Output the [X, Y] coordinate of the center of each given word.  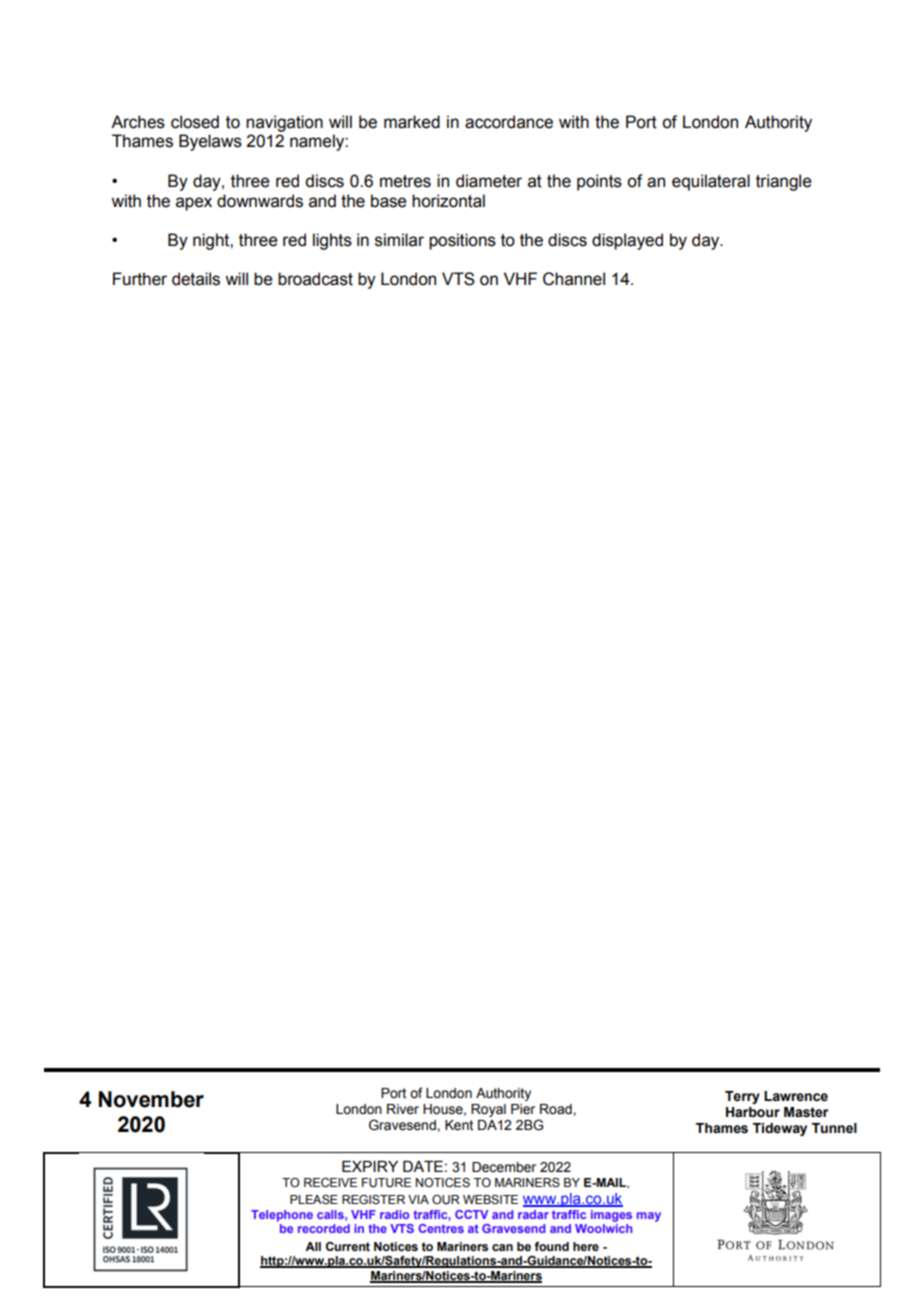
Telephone [282, 1216]
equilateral [711, 182]
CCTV [472, 1214]
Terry [742, 1097]
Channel [574, 279]
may [649, 1217]
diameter [489, 181]
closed [195, 122]
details [196, 279]
